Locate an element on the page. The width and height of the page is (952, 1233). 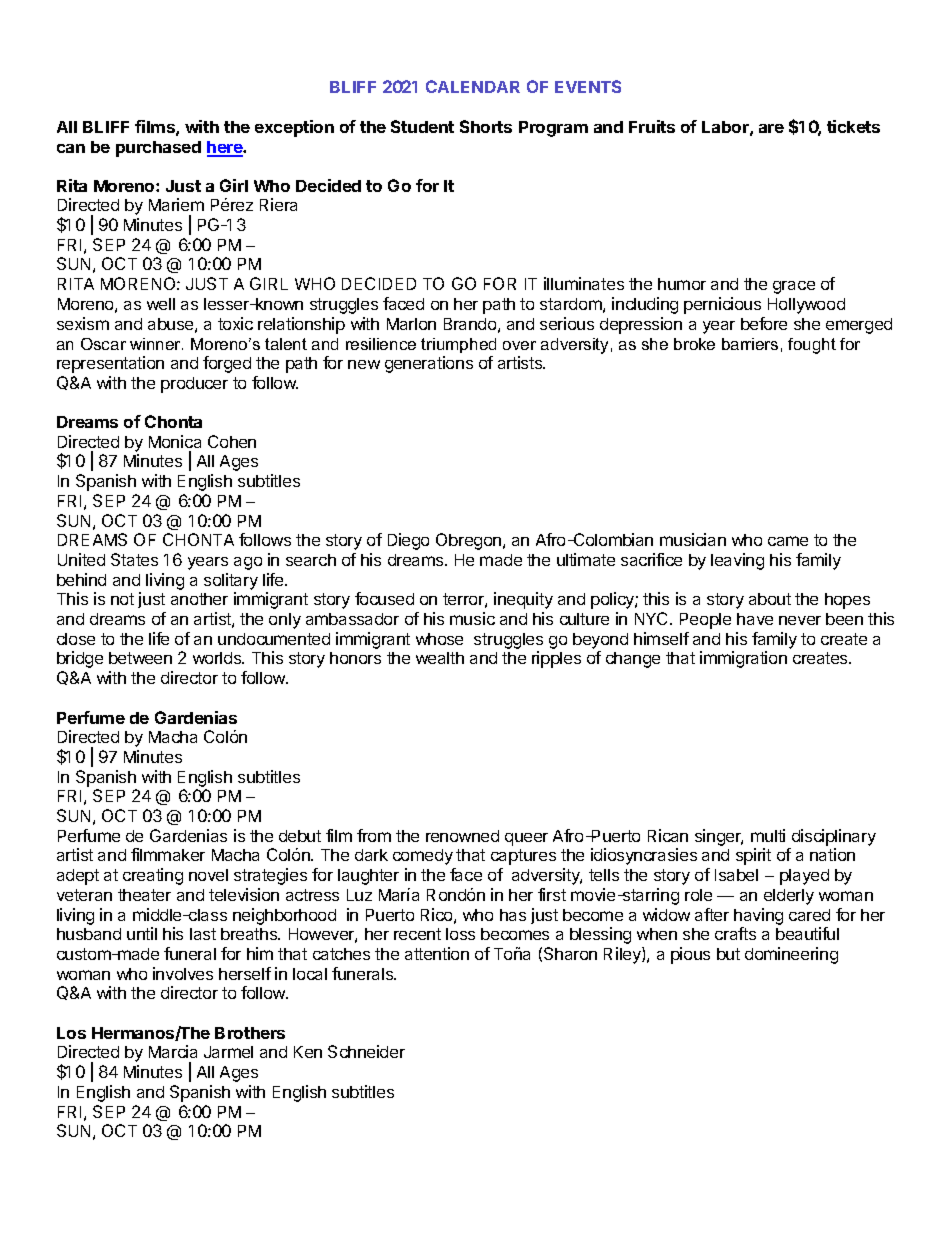
Shorts is located at coordinates (486, 126).
